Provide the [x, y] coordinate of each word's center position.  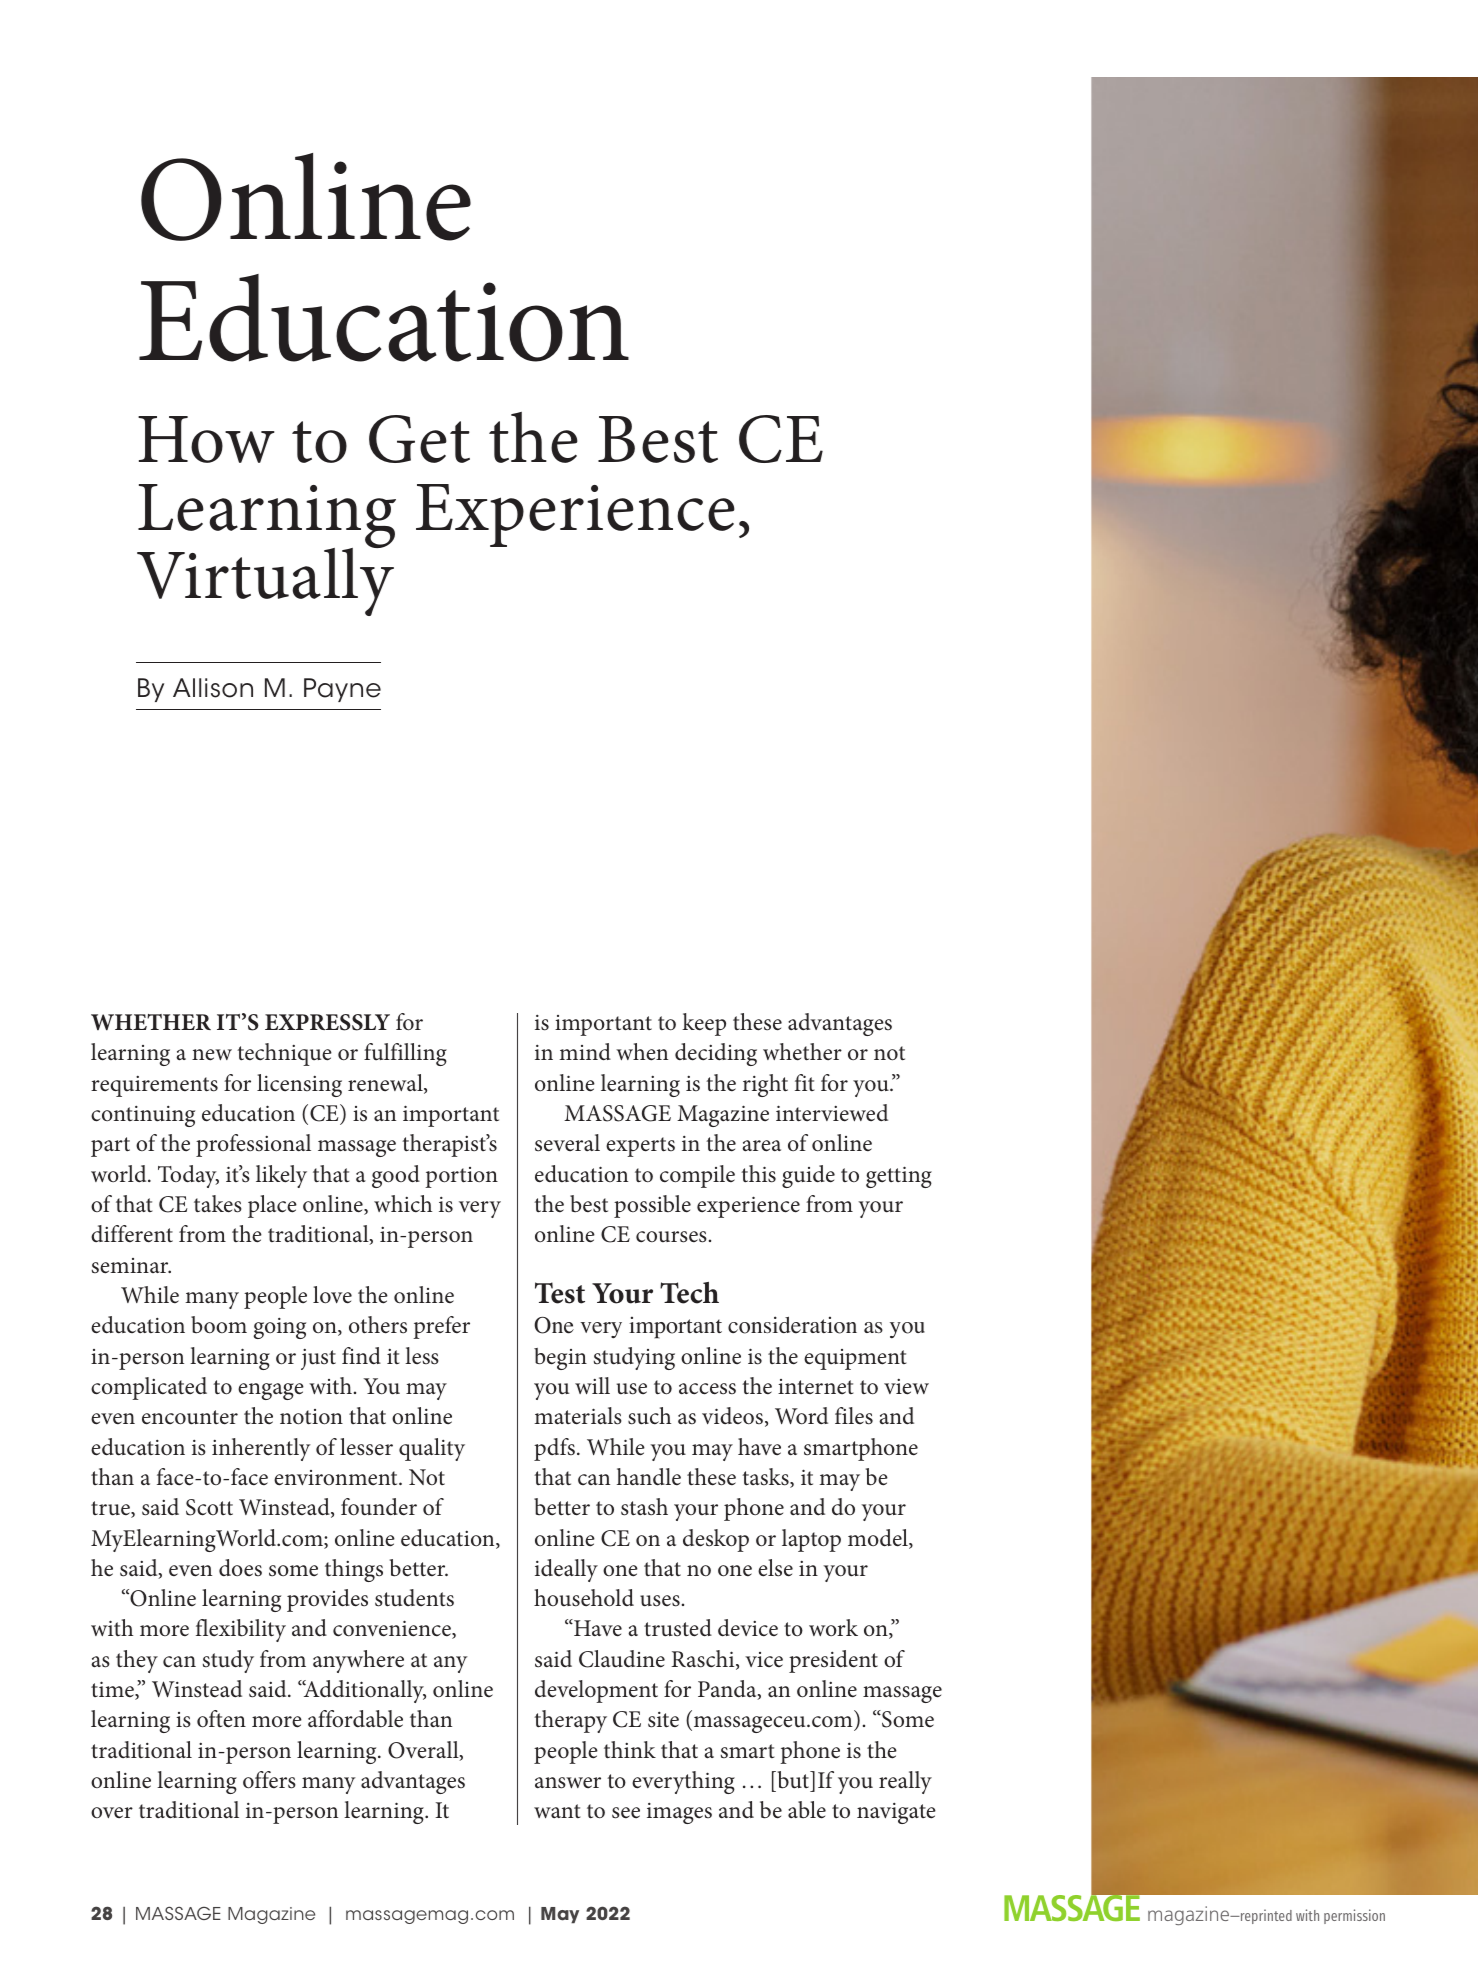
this [758, 1174]
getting [899, 1177]
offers [269, 1780]
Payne [342, 690]
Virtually [265, 581]
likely [281, 1176]
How [206, 439]
